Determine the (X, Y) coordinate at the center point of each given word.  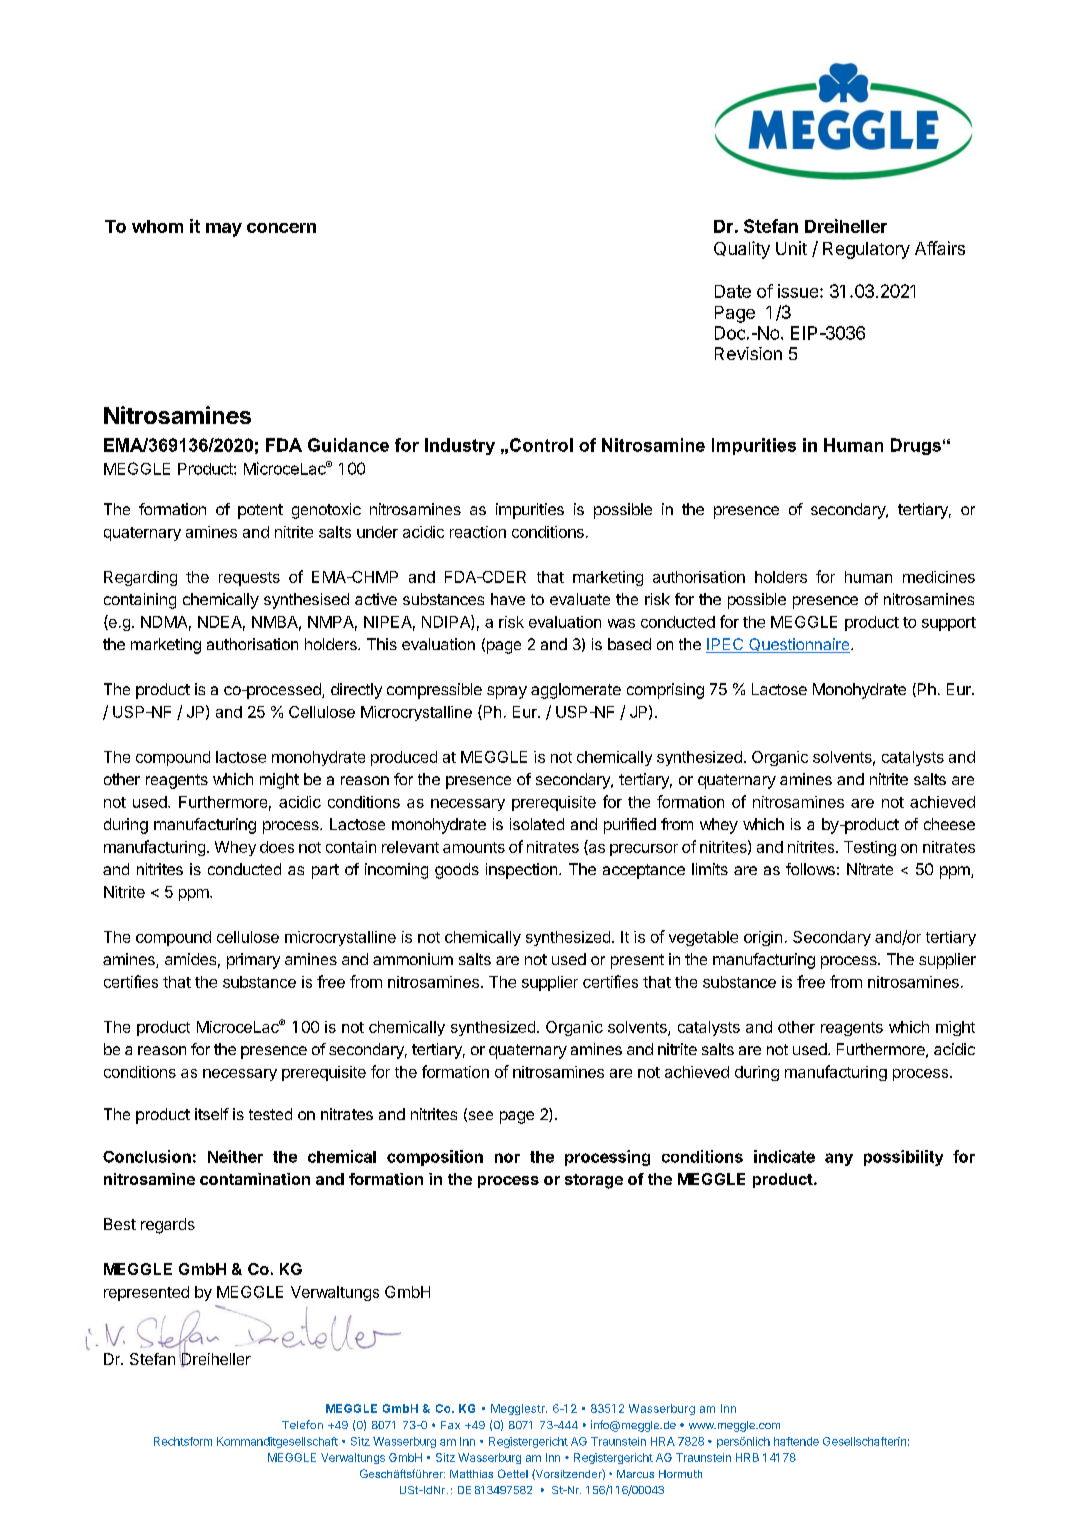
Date (733, 291)
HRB (747, 1457)
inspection (521, 871)
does (277, 847)
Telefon (302, 1424)
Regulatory (866, 250)
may (224, 230)
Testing (870, 848)
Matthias (471, 1474)
